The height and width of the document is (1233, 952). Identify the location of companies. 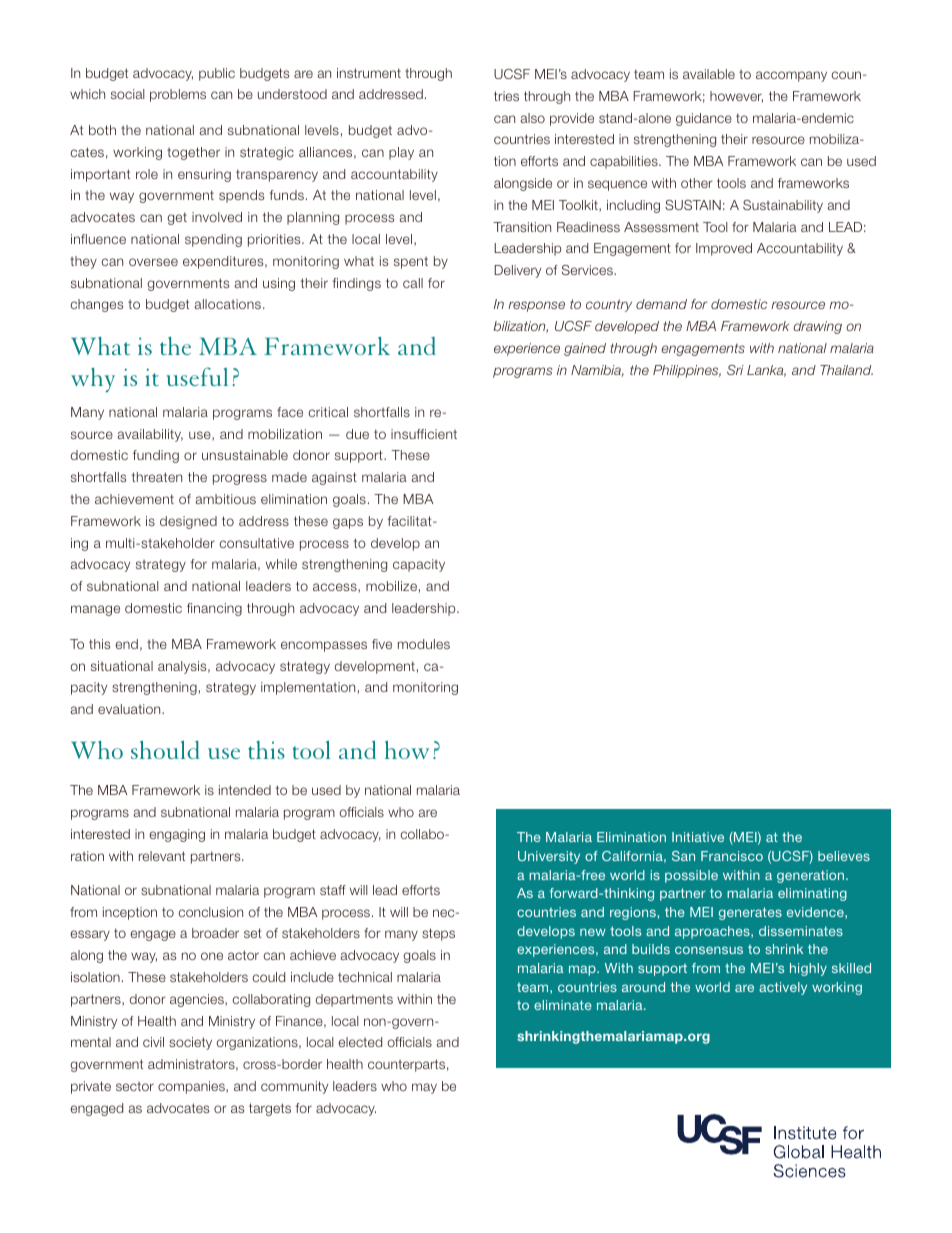
(192, 1087).
